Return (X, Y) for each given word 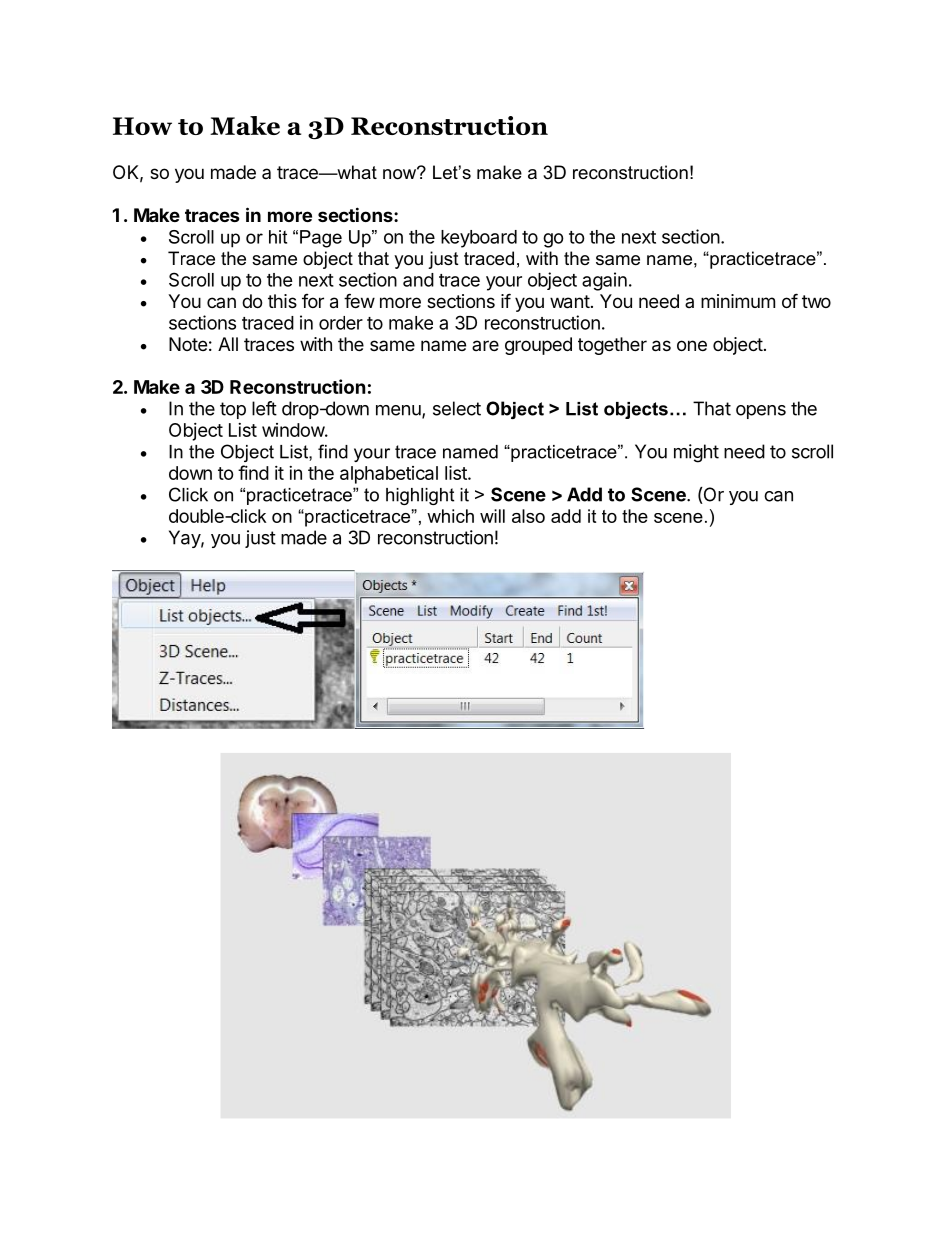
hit (278, 237)
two (816, 301)
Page (321, 239)
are (485, 345)
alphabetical (389, 475)
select (457, 408)
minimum (738, 301)
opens (761, 412)
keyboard (479, 239)
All (228, 344)
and (418, 280)
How (142, 126)
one (692, 345)
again (604, 281)
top (233, 410)
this (282, 301)
